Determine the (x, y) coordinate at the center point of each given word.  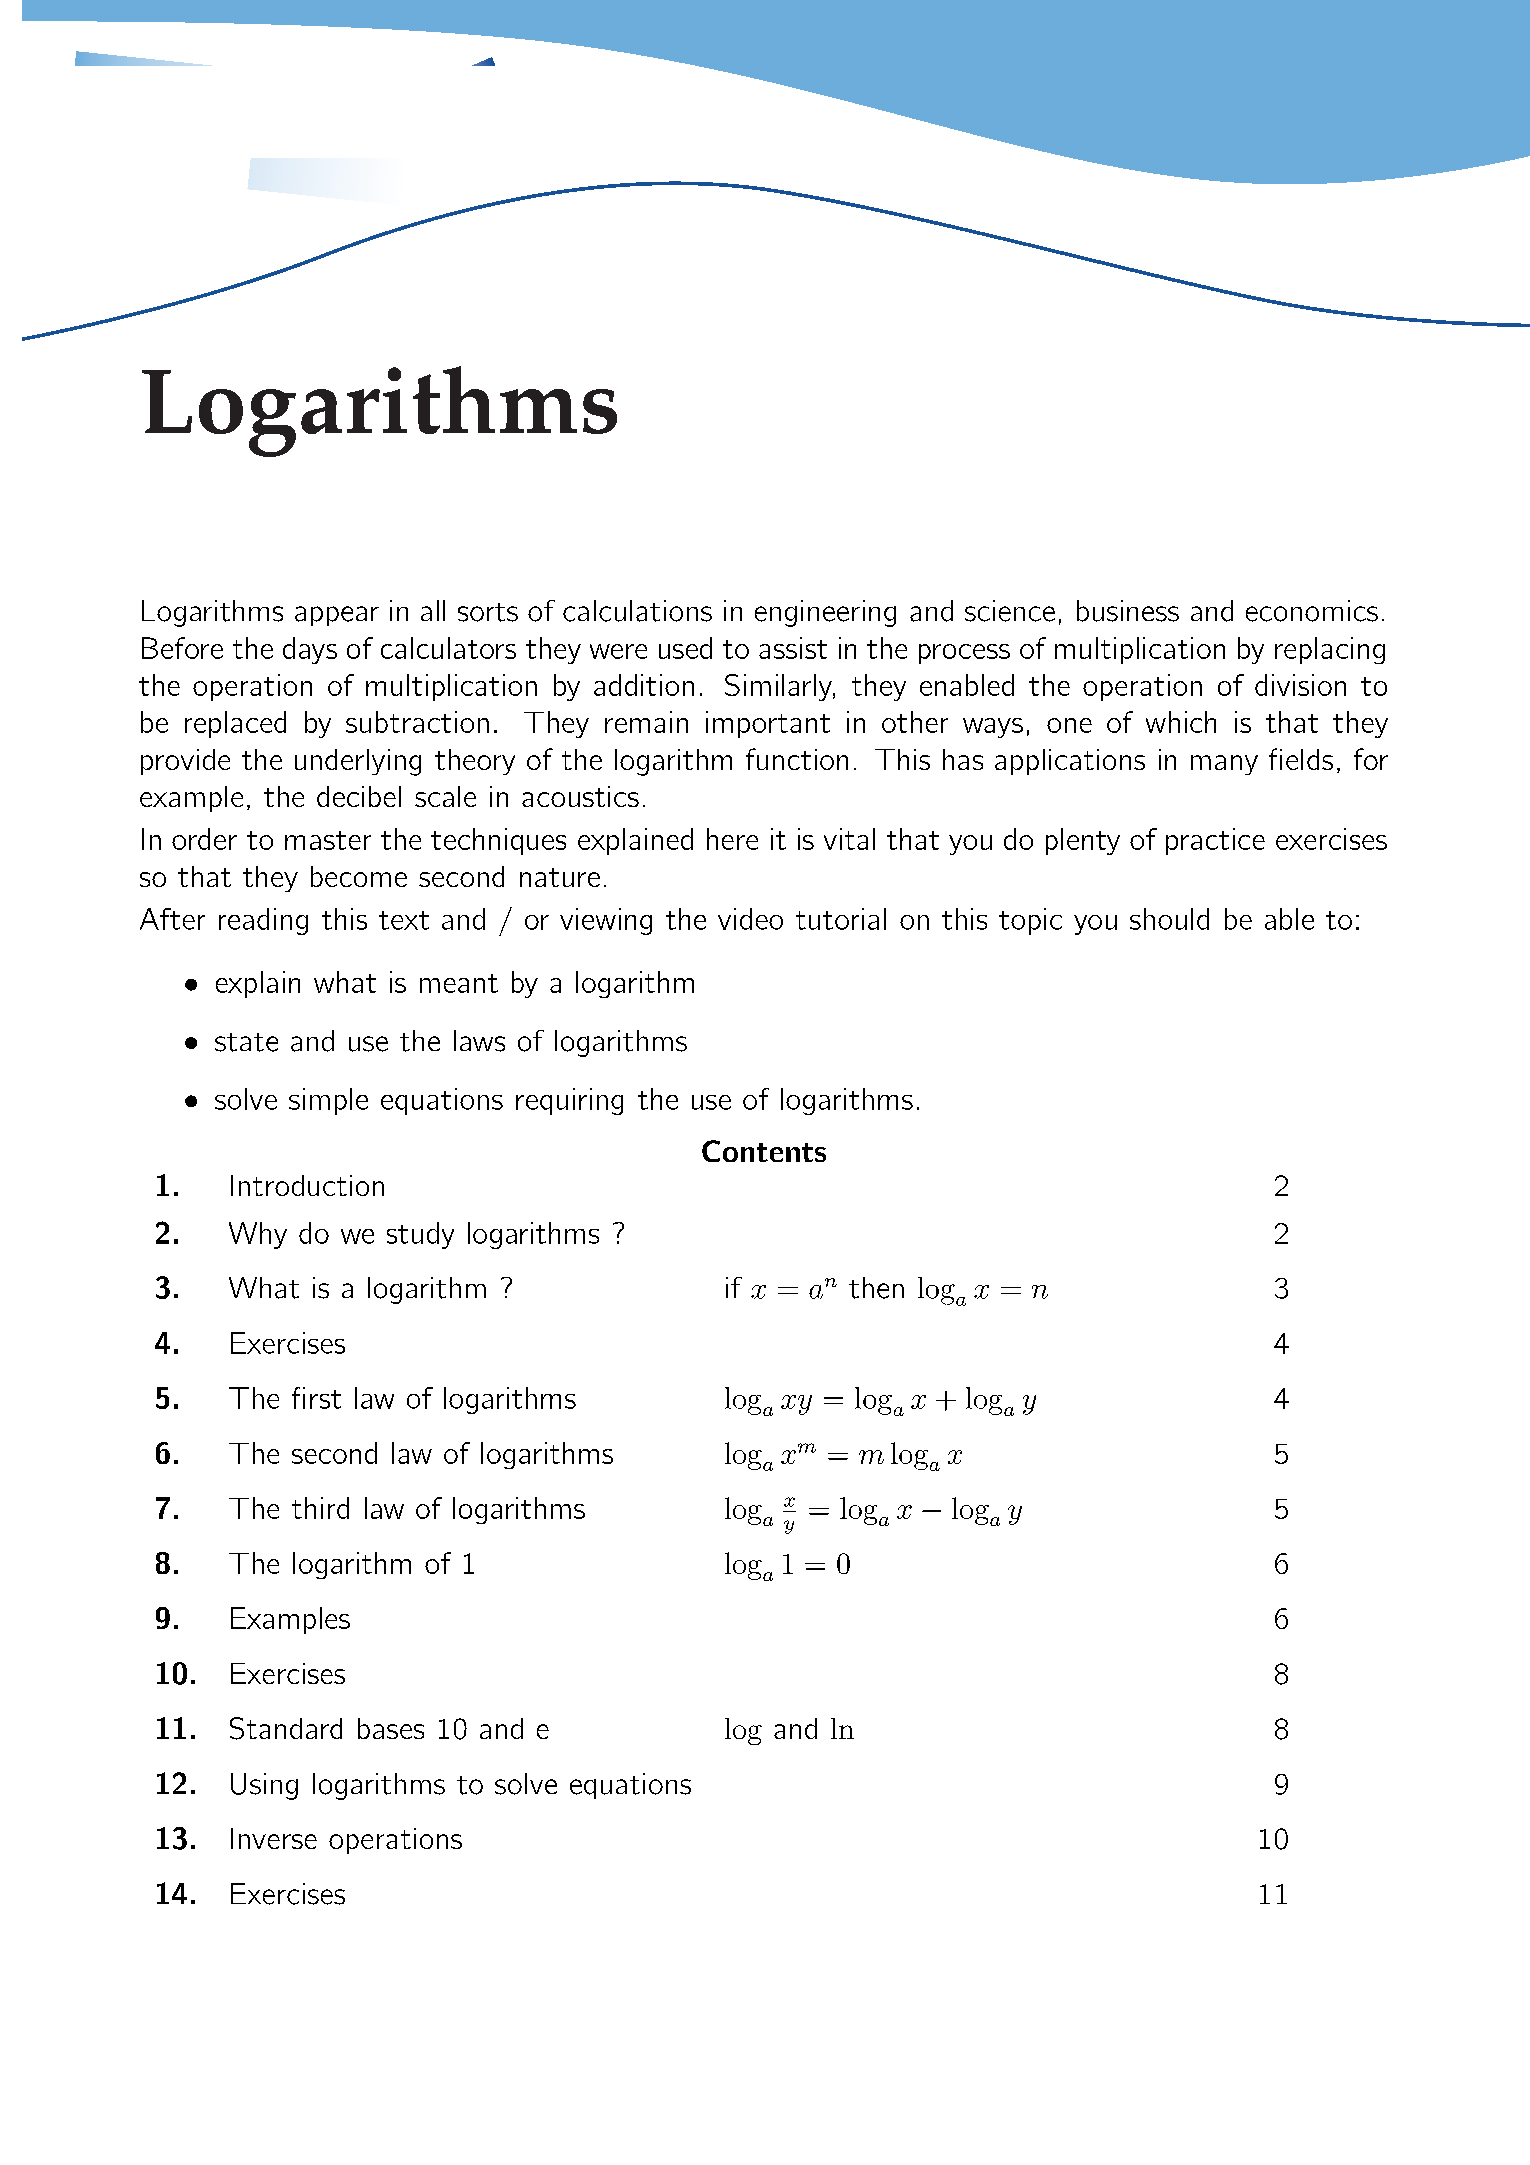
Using (264, 1786)
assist (793, 648)
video (750, 919)
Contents (764, 1151)
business (1128, 611)
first (316, 1398)
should (1169, 919)
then (876, 1288)
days (310, 650)
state (246, 1042)
